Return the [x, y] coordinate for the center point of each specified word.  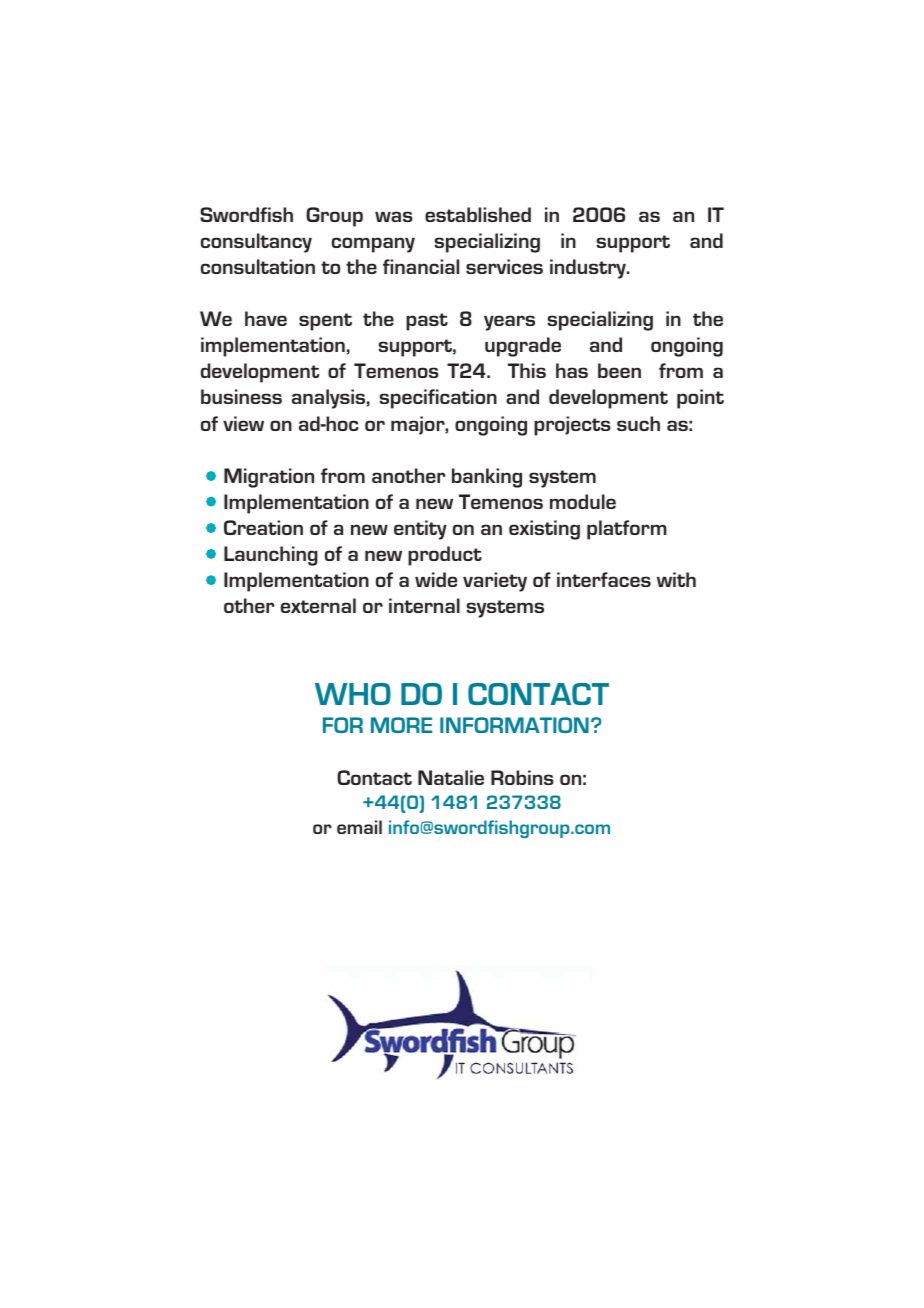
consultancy [256, 243]
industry [589, 269]
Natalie [451, 777]
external [318, 605]
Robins [522, 777]
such [638, 423]
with [676, 579]
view [243, 423]
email [359, 827]
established [478, 214]
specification [438, 399]
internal [424, 605]
